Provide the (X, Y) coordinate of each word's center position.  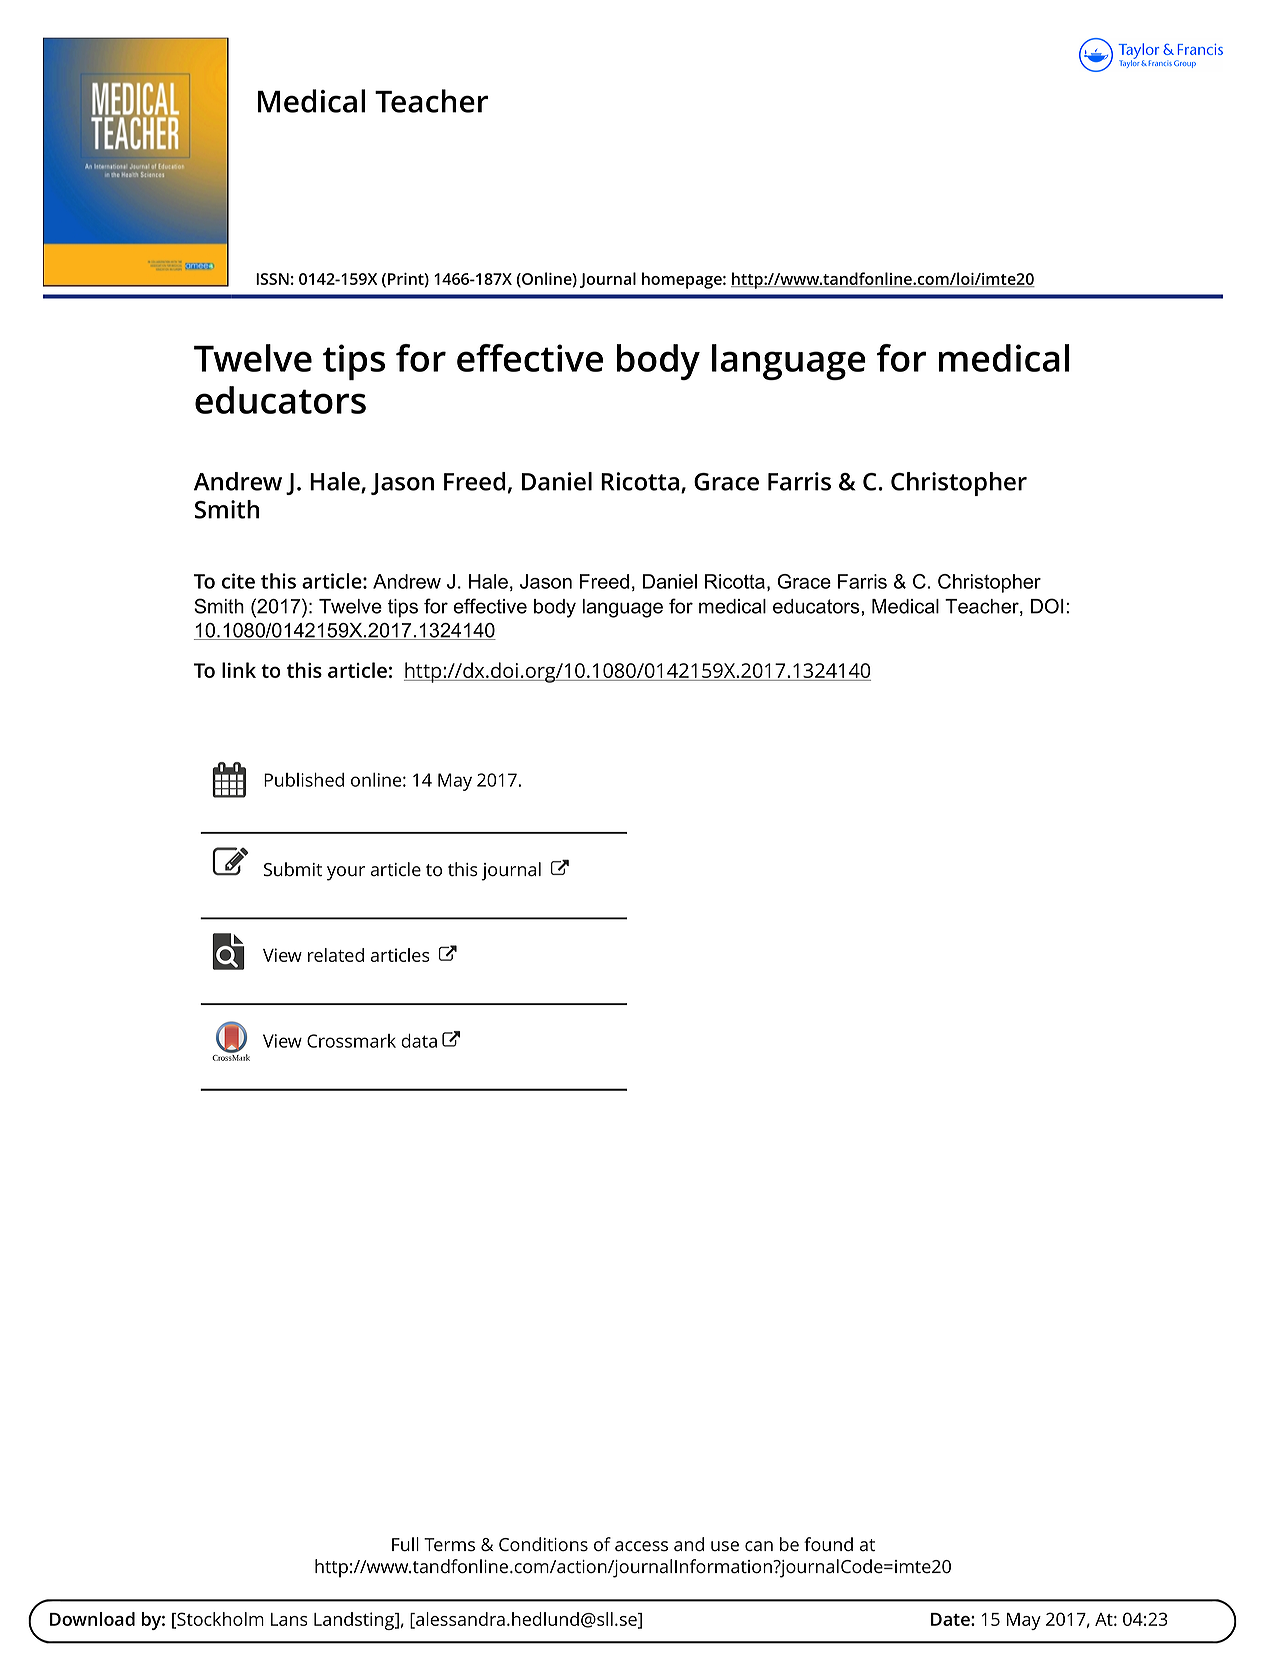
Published (304, 780)
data (419, 1041)
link (239, 670)
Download (92, 1619)
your (346, 873)
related (336, 955)
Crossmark (351, 1041)
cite (238, 581)
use (725, 1546)
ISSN (272, 279)
